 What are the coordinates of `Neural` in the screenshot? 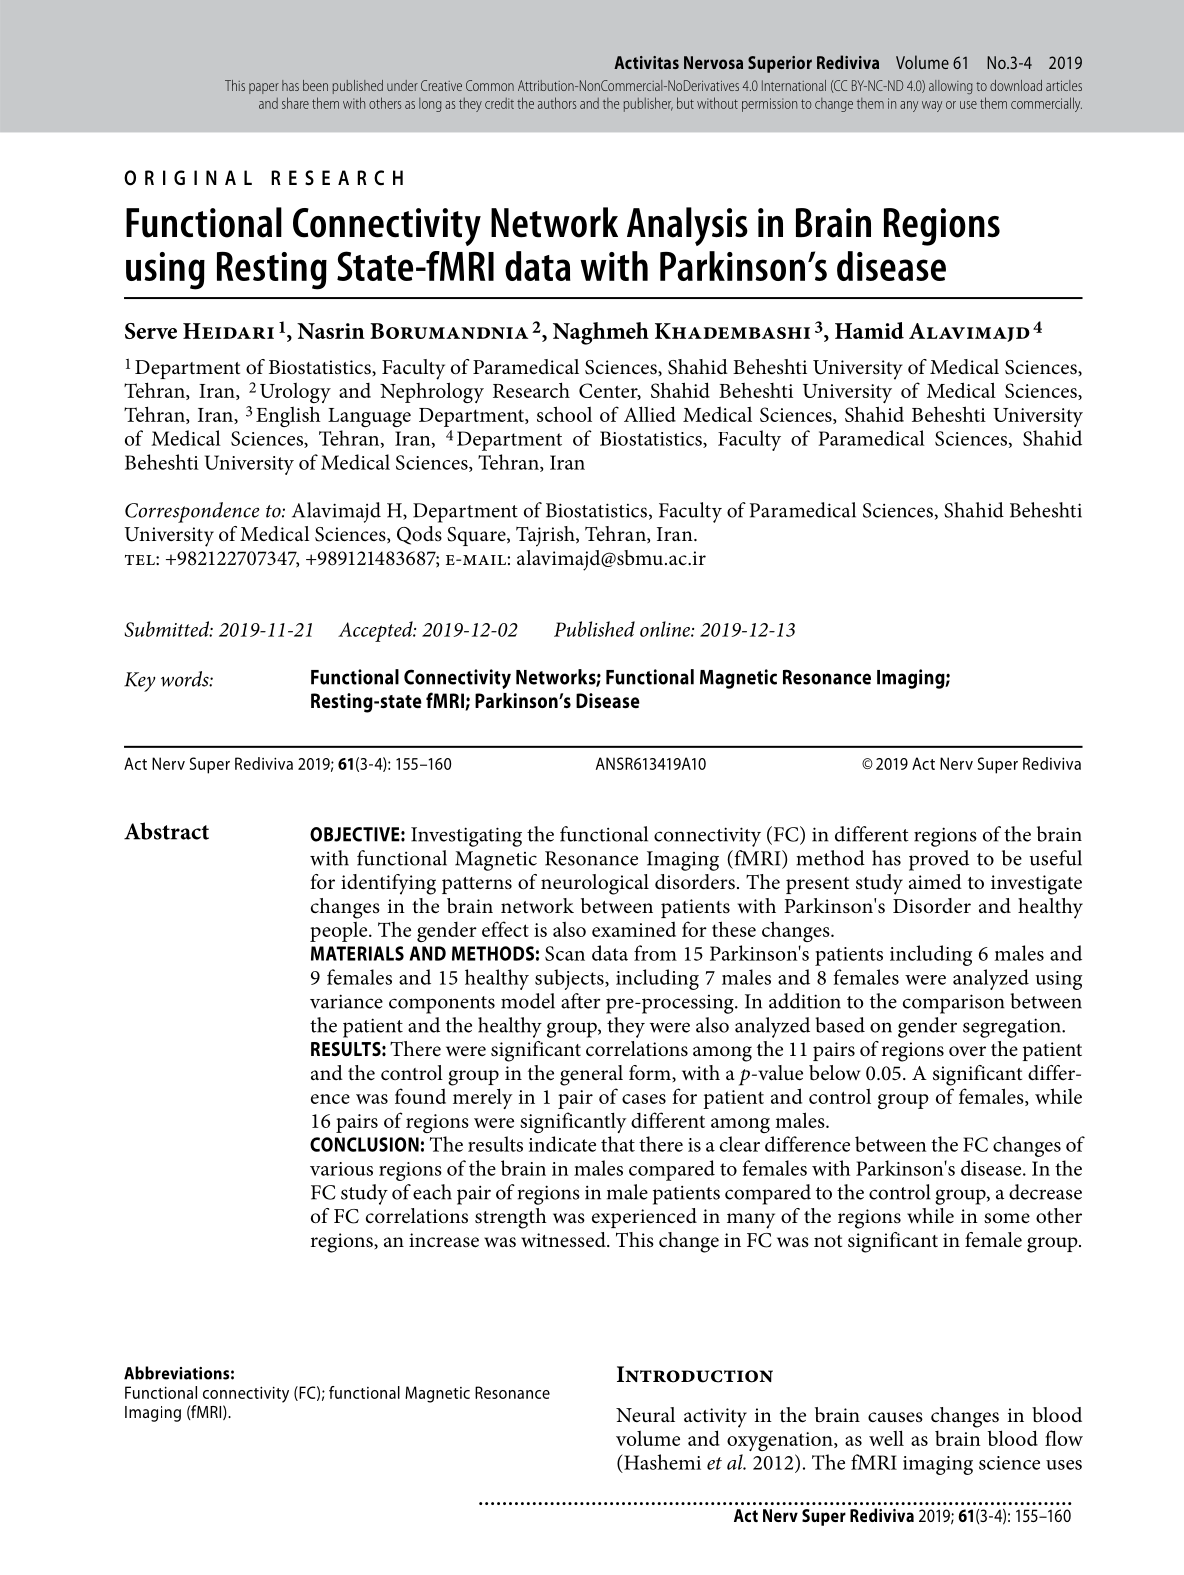 It's located at (645, 1415).
